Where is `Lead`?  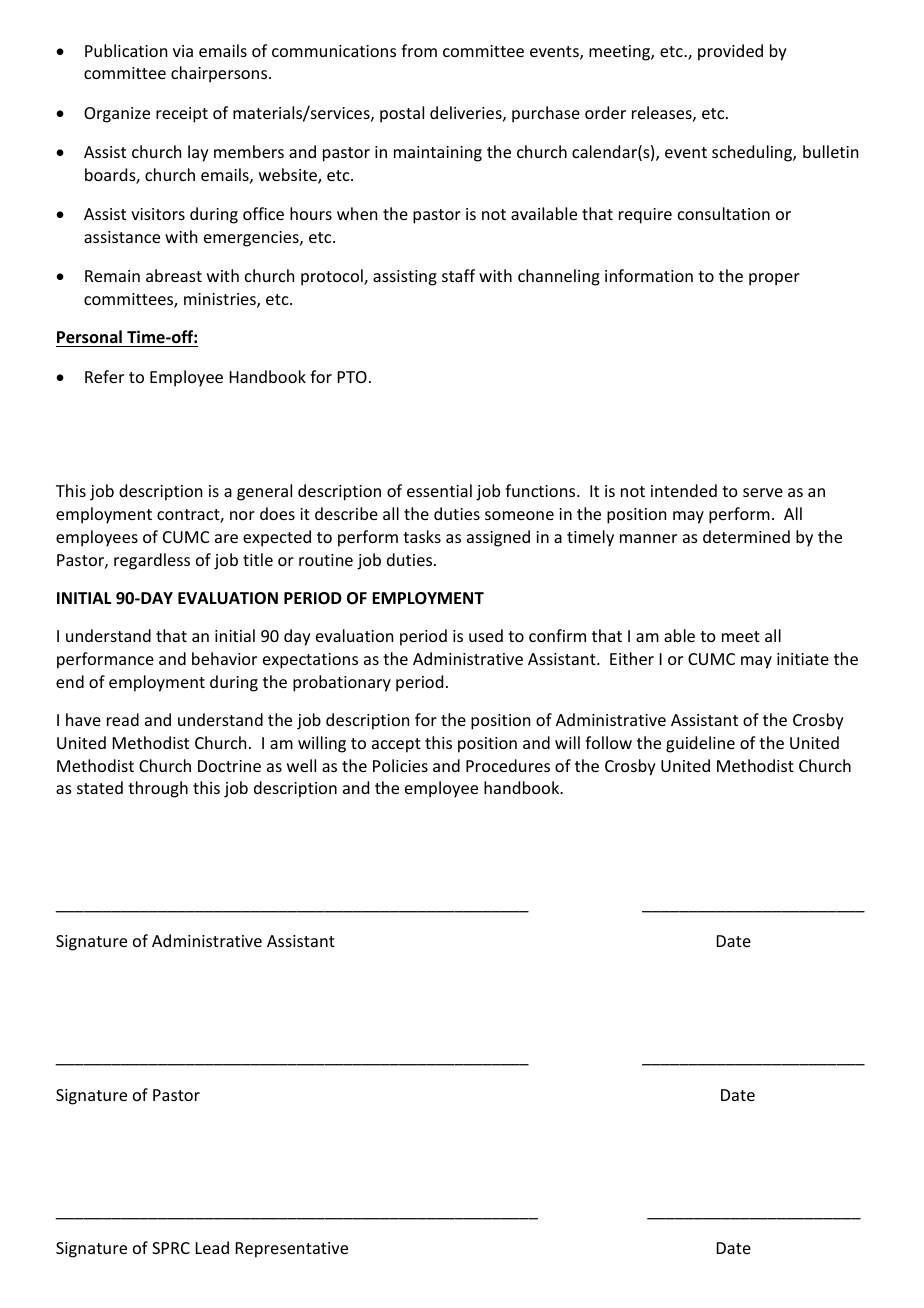
Lead is located at coordinates (212, 1247).
